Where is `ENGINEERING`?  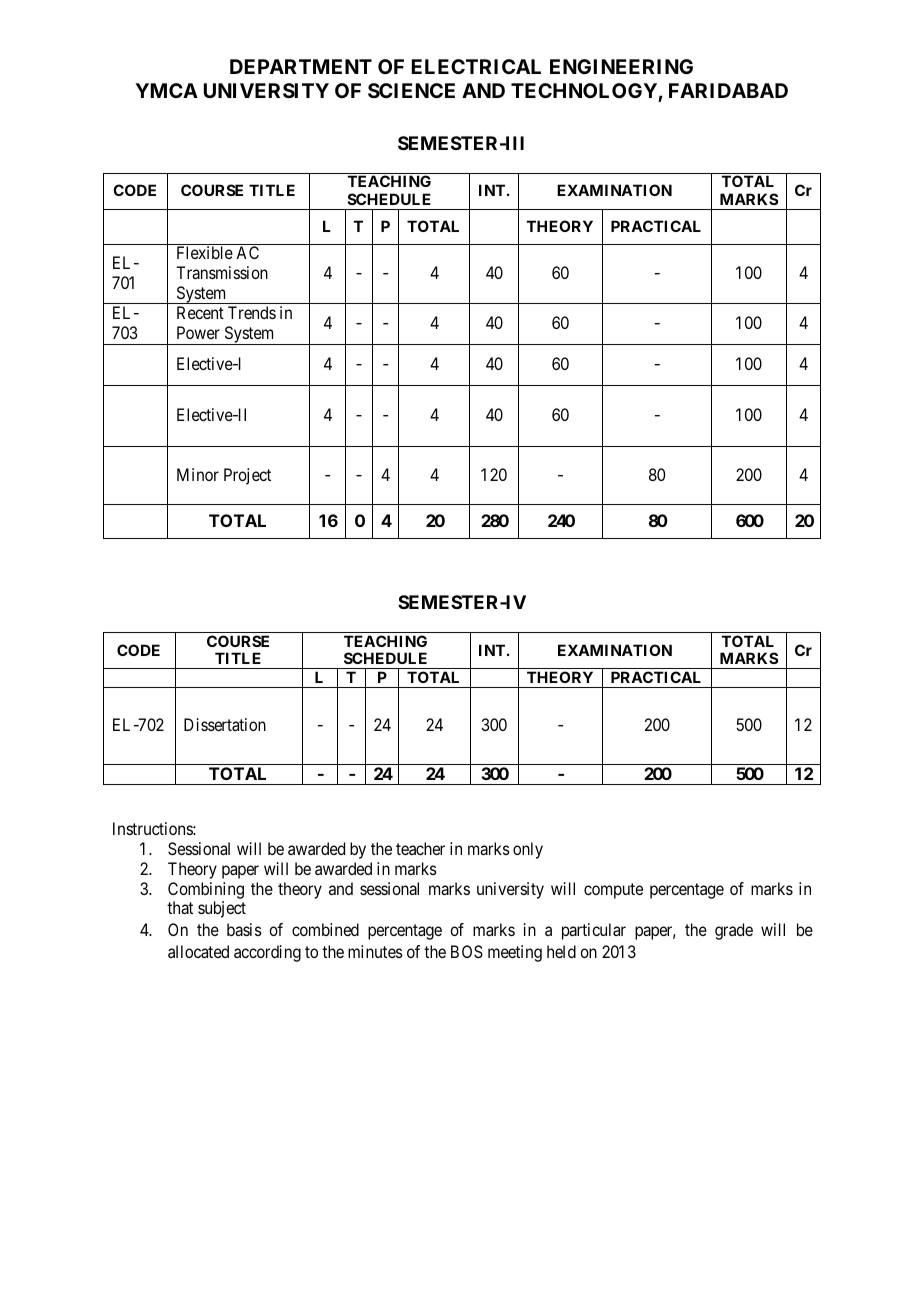 ENGINEERING is located at coordinates (621, 66).
